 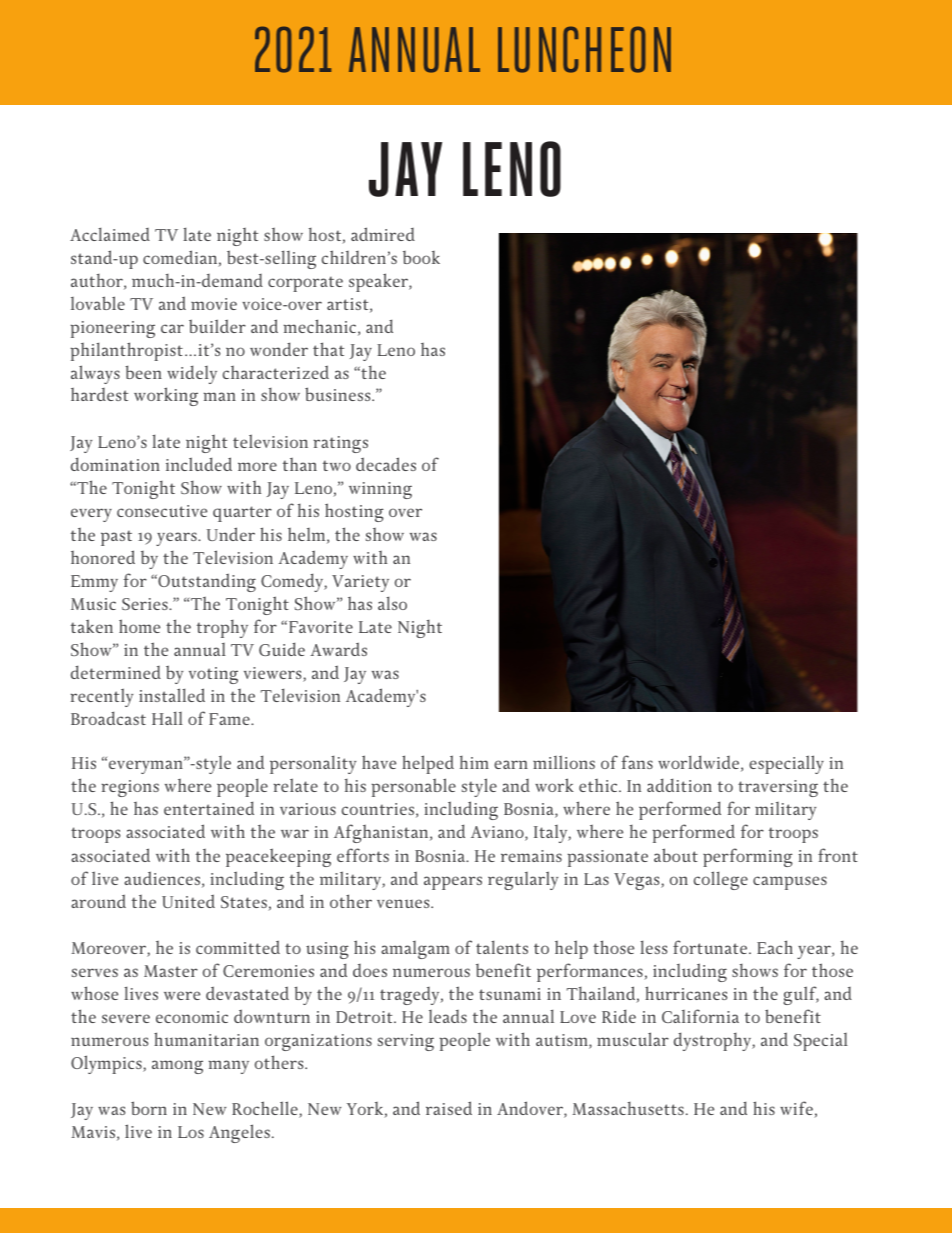 I want to click on raised, so click(x=449, y=1108).
